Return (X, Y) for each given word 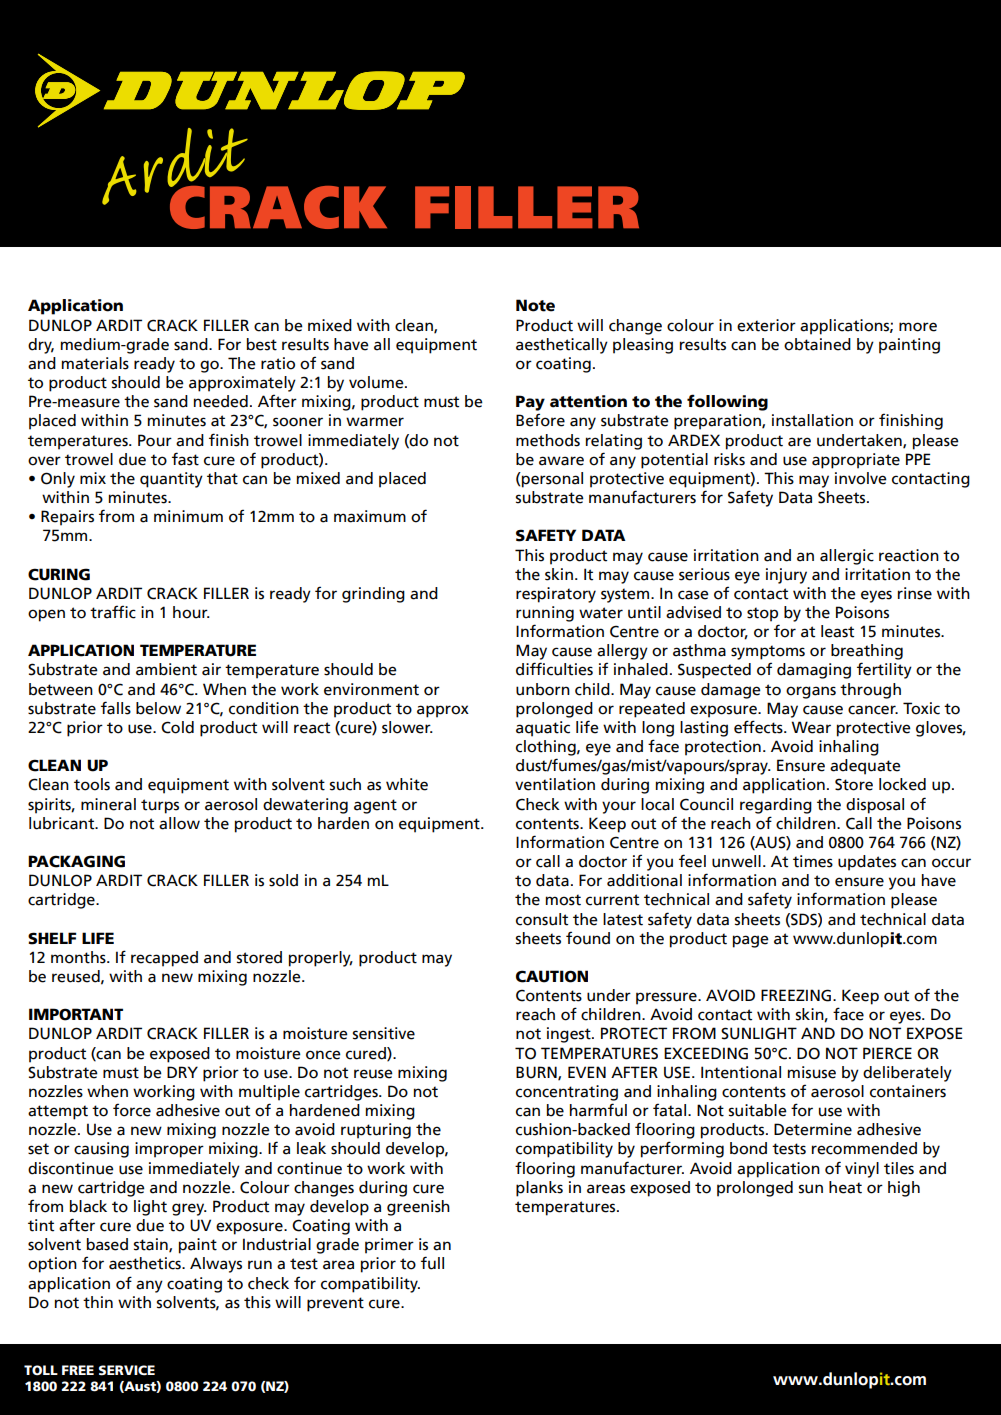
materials (95, 363)
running (545, 614)
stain (151, 1245)
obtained (817, 344)
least (837, 631)
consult (542, 919)
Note (535, 305)
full (432, 1263)
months (79, 957)
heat (845, 1187)
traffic (113, 612)
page (751, 941)
